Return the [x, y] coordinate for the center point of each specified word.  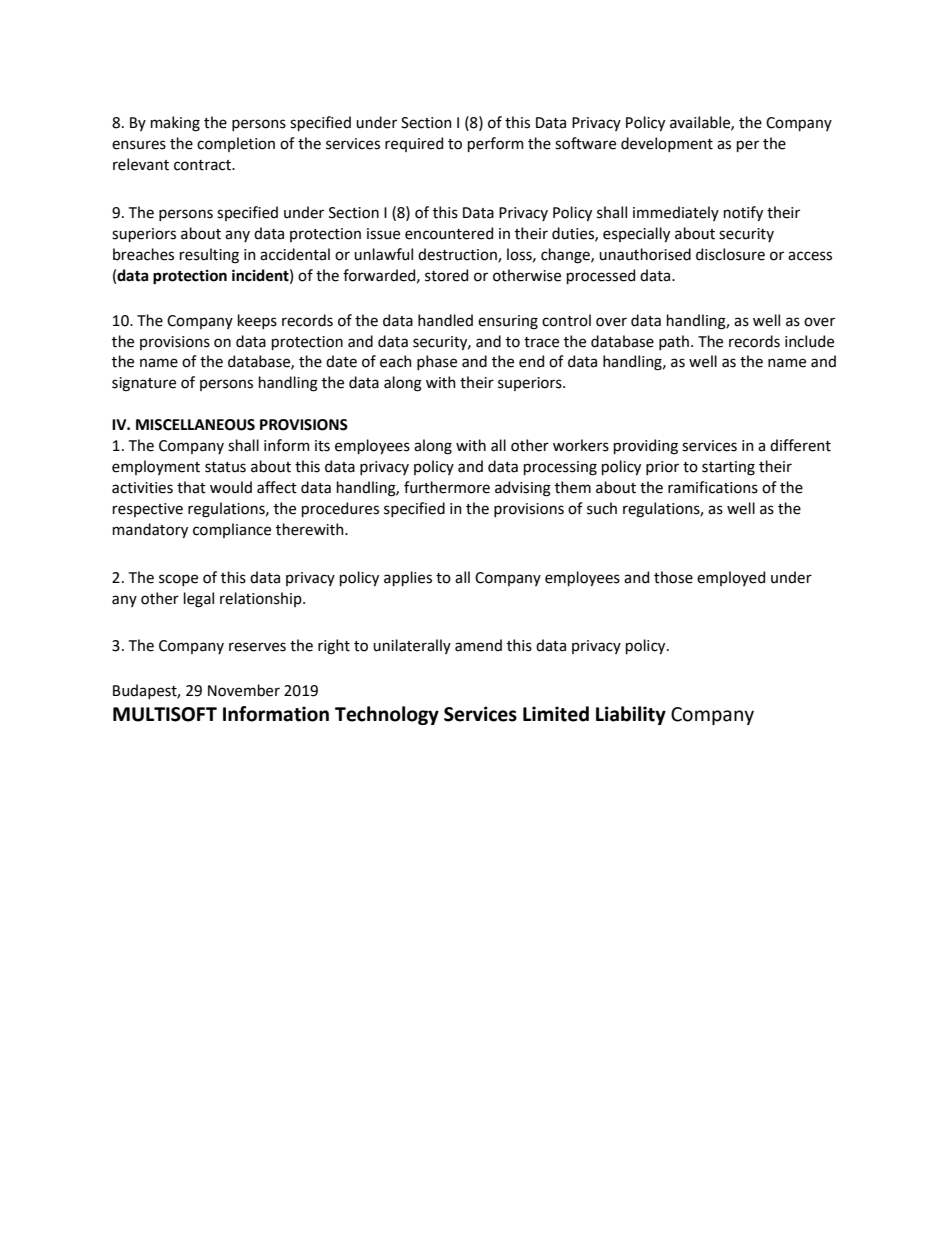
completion [236, 144]
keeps [257, 321]
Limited [556, 714]
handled [445, 320]
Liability [631, 715]
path [674, 342]
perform [496, 144]
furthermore [447, 487]
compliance [232, 530]
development [667, 144]
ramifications [713, 487]
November [244, 690]
